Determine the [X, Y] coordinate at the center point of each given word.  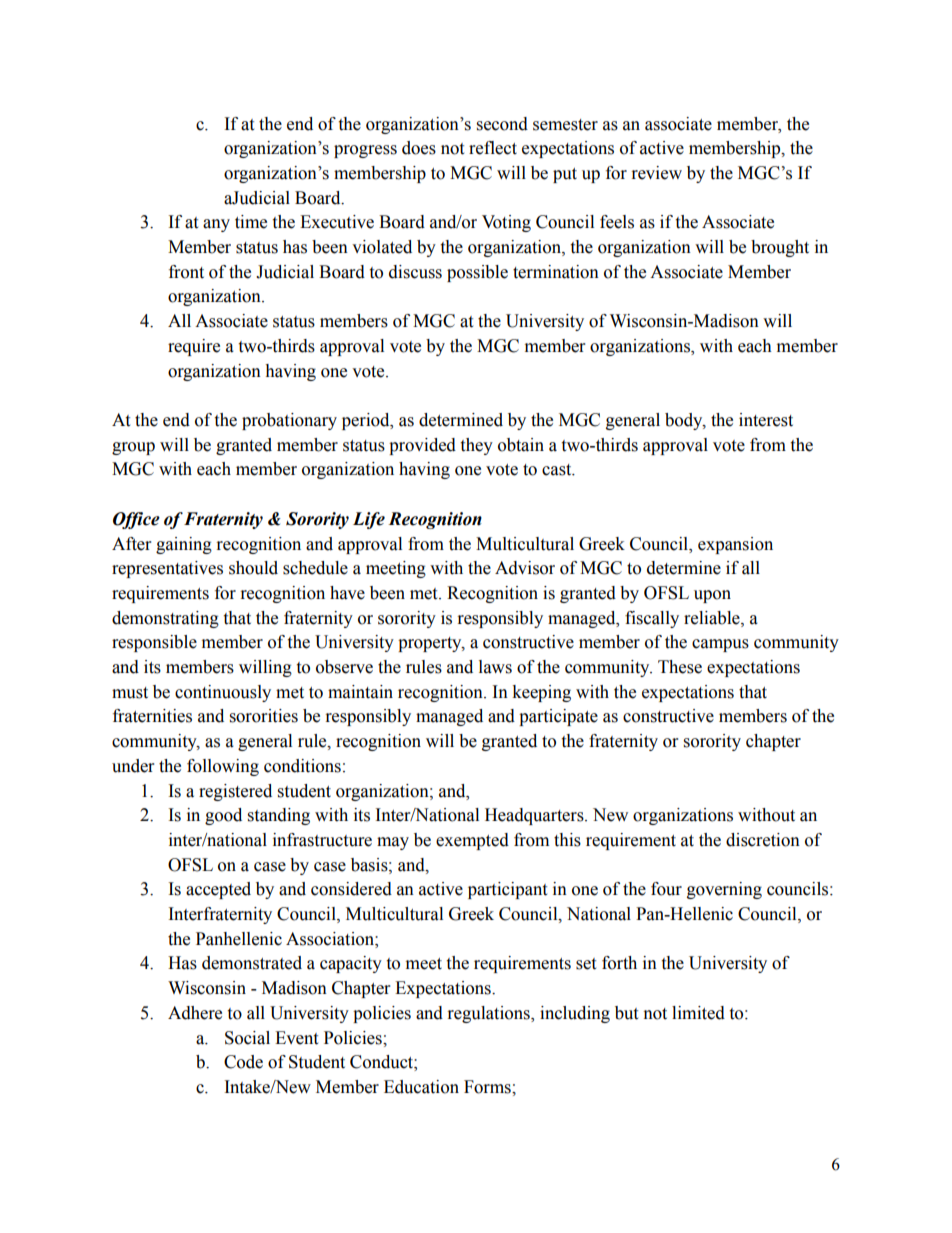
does [419, 148]
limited [698, 1013]
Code [243, 1062]
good [223, 816]
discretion [763, 840]
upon [712, 596]
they [476, 446]
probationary [289, 421]
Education [421, 1087]
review [657, 173]
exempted [472, 841]
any [216, 225]
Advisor [525, 568]
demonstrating [165, 619]
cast [558, 470]
